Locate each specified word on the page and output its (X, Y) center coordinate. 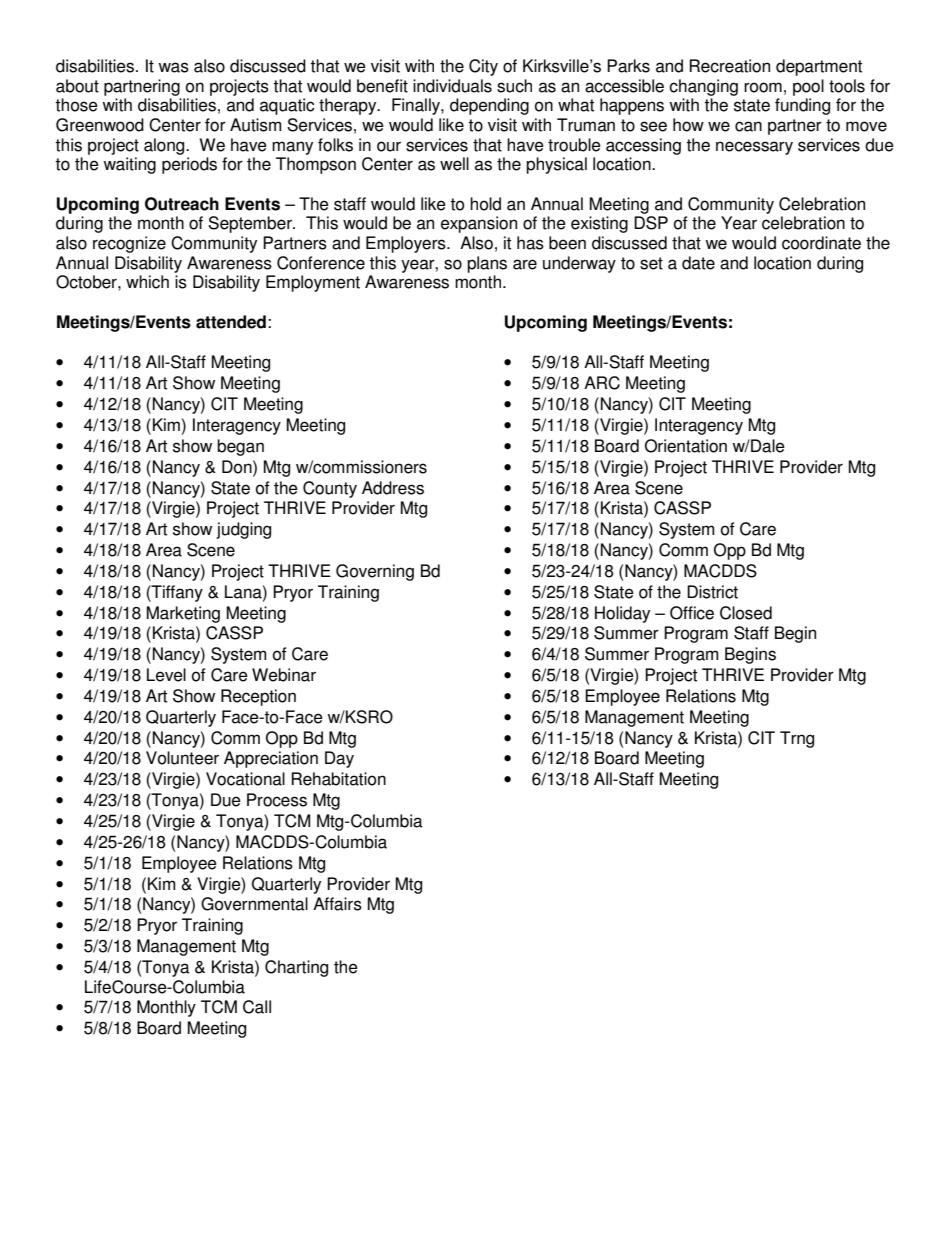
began (240, 447)
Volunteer (182, 758)
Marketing (183, 614)
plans (487, 264)
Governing (375, 572)
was (173, 67)
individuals (452, 86)
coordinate (821, 243)
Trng (797, 739)
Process (277, 800)
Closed (746, 613)
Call (257, 1007)
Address (393, 488)
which (147, 282)
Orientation (686, 446)
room (763, 87)
